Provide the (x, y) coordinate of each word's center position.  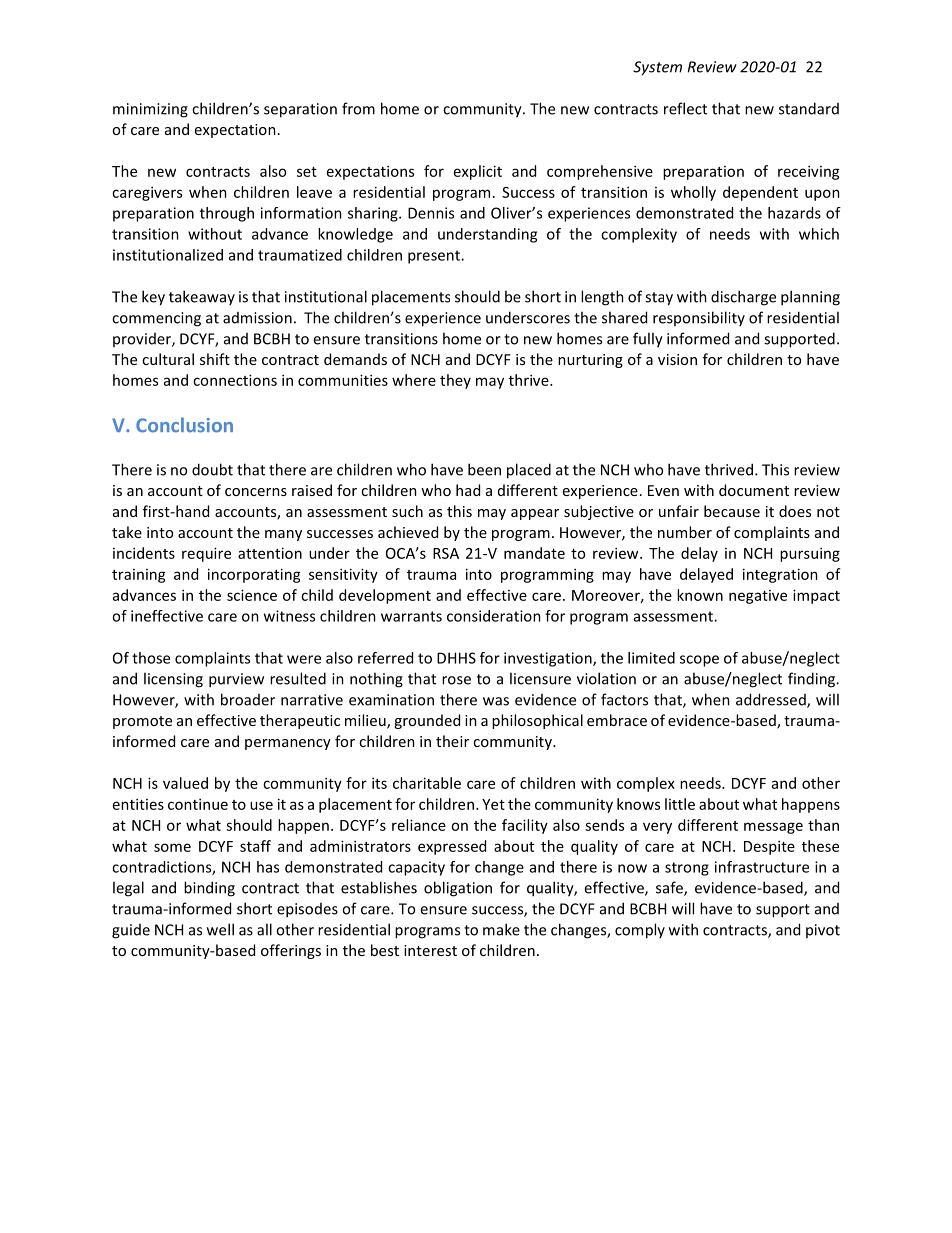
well (220, 929)
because (732, 511)
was (496, 701)
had (468, 490)
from (358, 108)
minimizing (150, 110)
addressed (772, 700)
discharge (743, 298)
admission (257, 318)
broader (248, 699)
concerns (256, 492)
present (435, 257)
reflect (685, 108)
